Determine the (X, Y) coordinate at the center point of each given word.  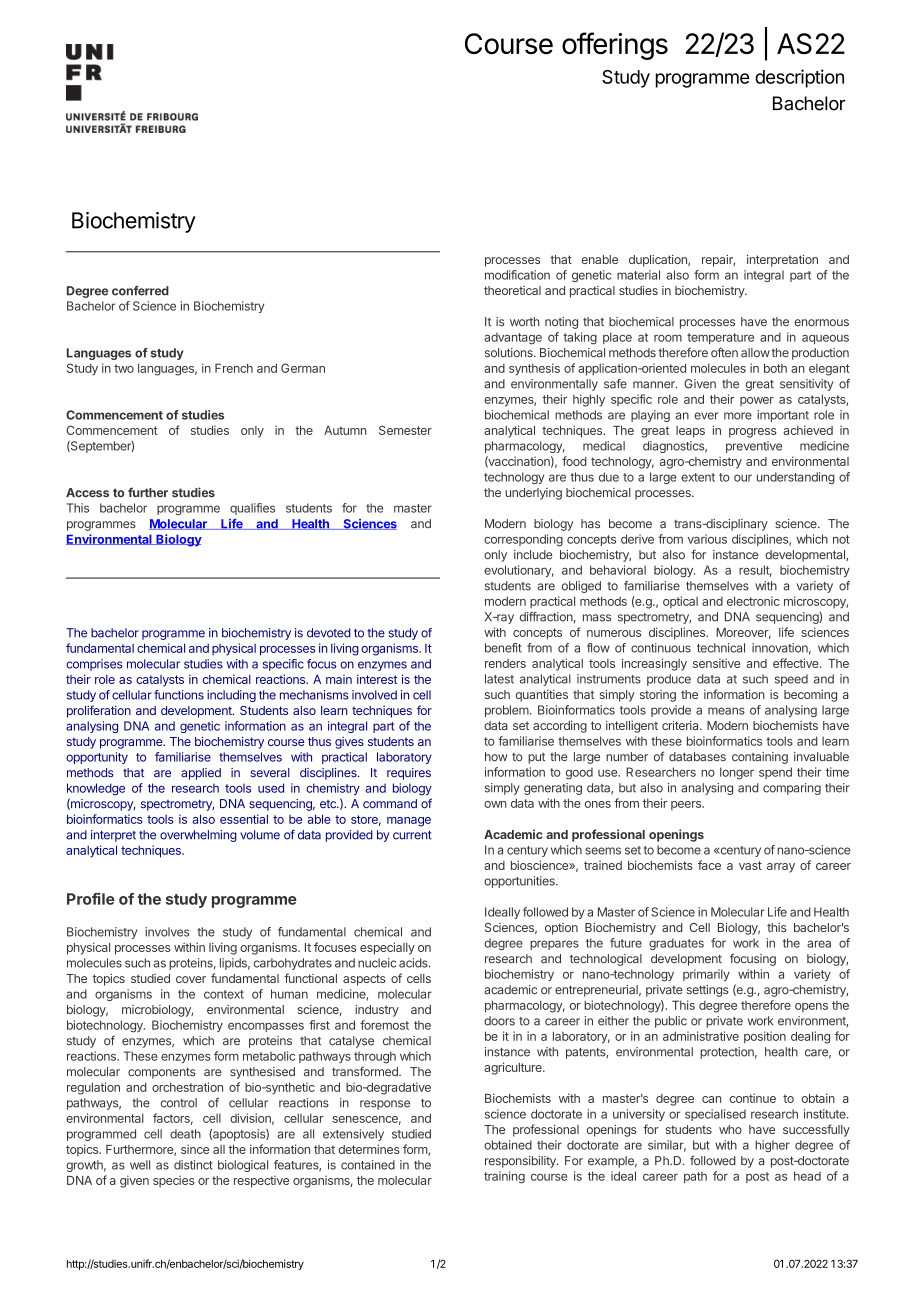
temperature (720, 338)
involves (167, 932)
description (799, 78)
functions (179, 695)
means (726, 711)
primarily (706, 975)
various (707, 539)
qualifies (252, 509)
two (124, 368)
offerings (615, 46)
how (496, 757)
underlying (533, 494)
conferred (140, 291)
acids (414, 963)
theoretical (512, 290)
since (195, 1149)
